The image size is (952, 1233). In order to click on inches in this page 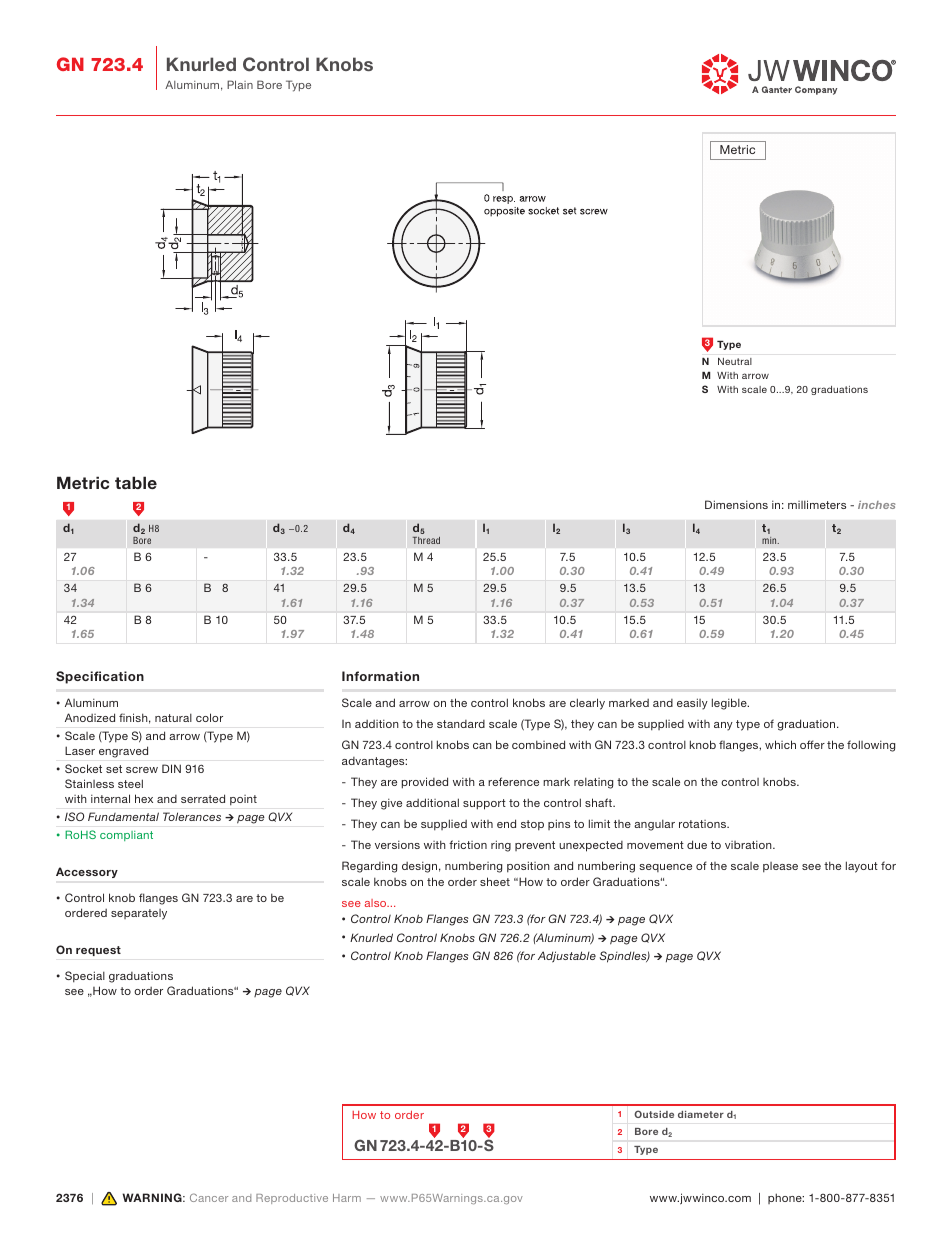, I will do `click(876, 505)`.
